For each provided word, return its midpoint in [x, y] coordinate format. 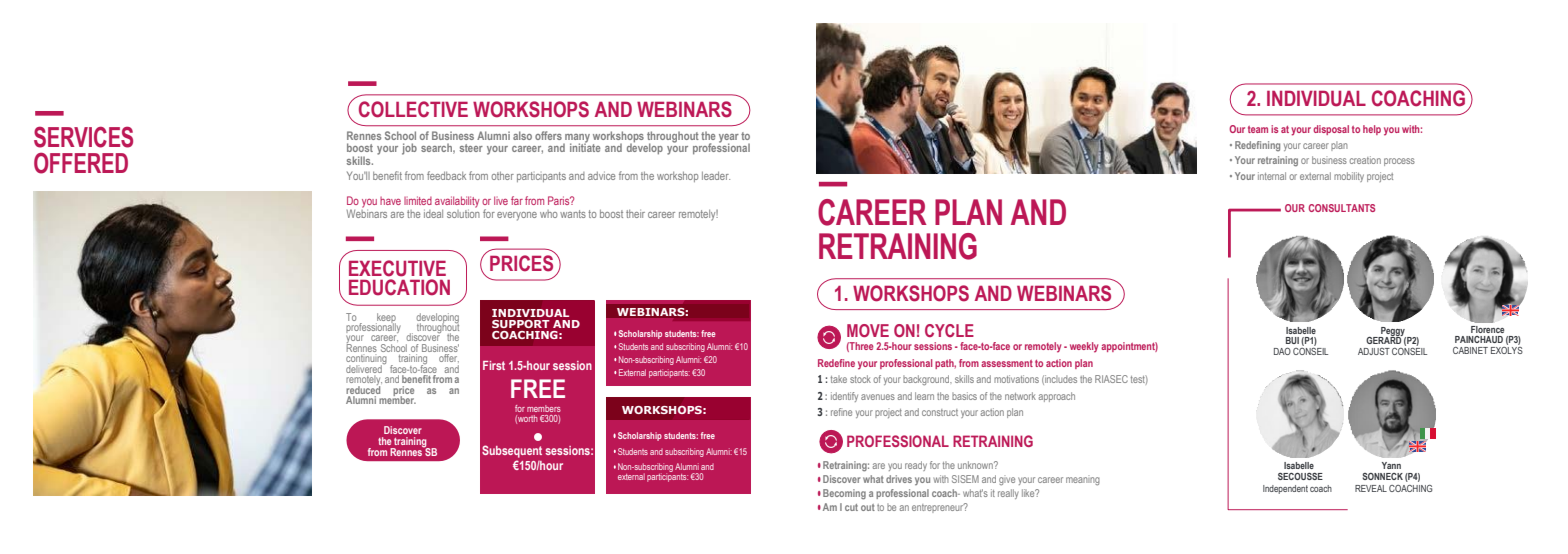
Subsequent [512, 451]
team [1258, 129]
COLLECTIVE [413, 109]
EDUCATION [399, 287]
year [729, 139]
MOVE [868, 330]
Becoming [844, 494]
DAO [1282, 351]
